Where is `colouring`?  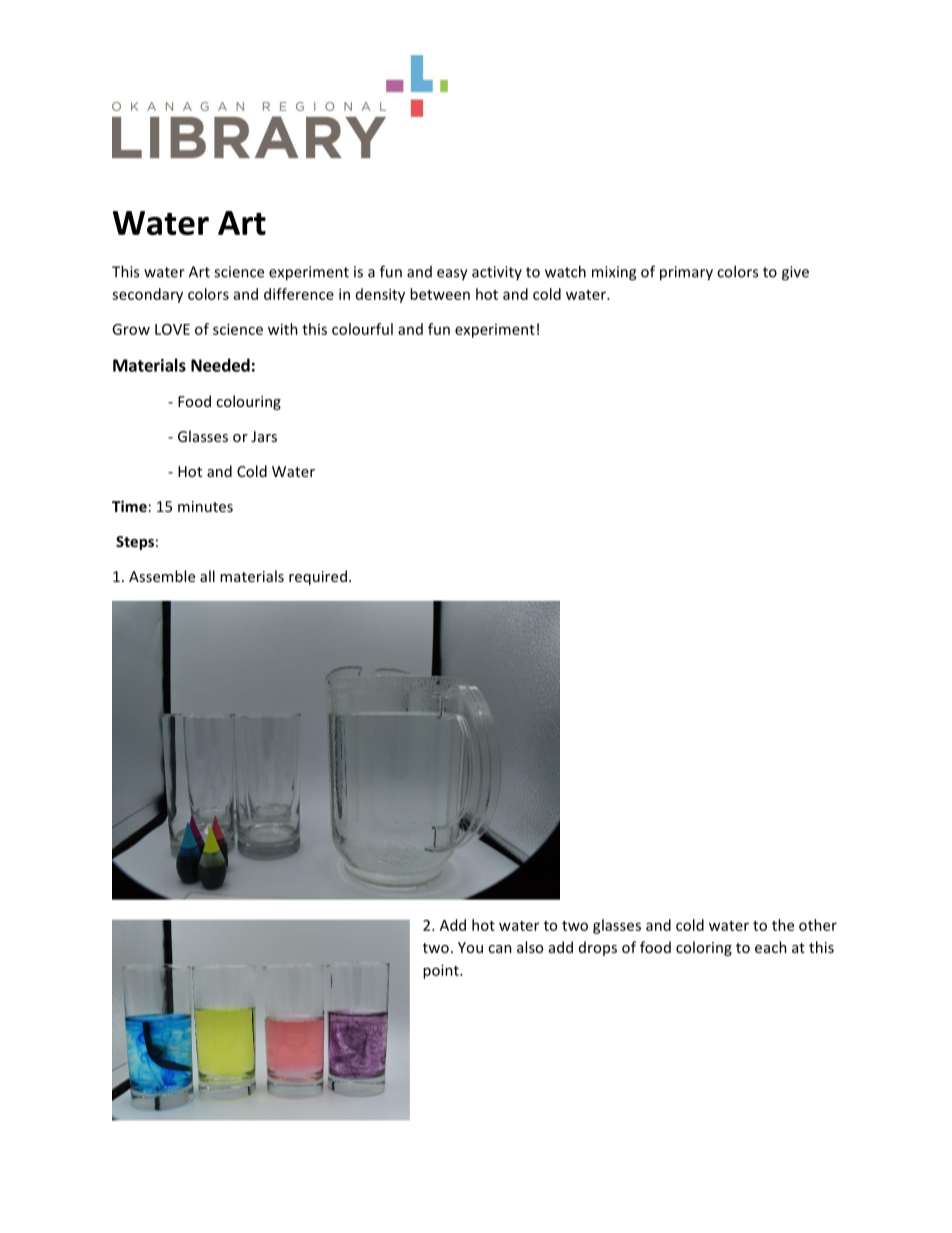
colouring is located at coordinates (248, 402).
